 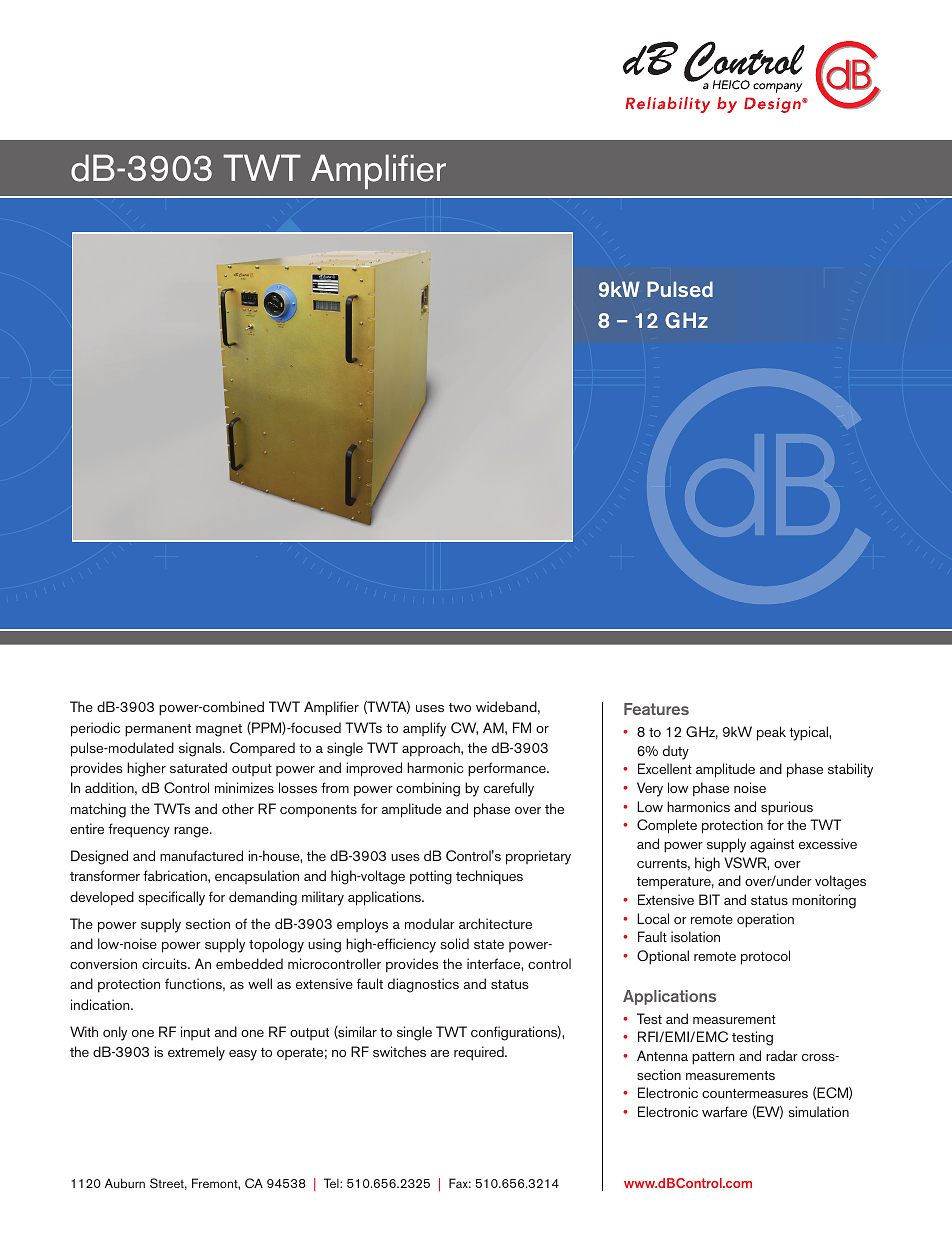 What do you see at coordinates (771, 733) in the screenshot?
I see `peak` at bounding box center [771, 733].
